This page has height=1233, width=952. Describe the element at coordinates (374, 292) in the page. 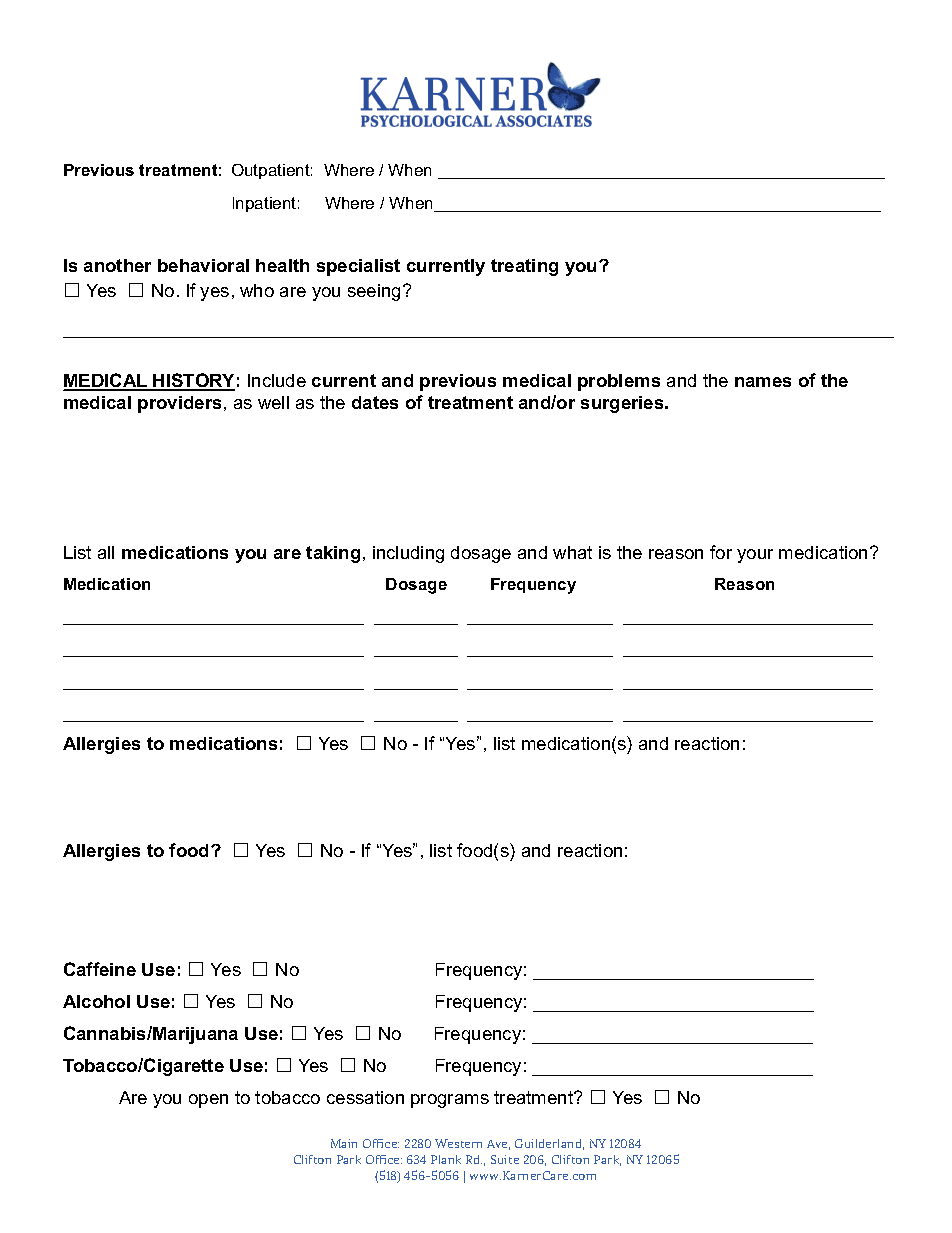

I see `seeing` at that location.
